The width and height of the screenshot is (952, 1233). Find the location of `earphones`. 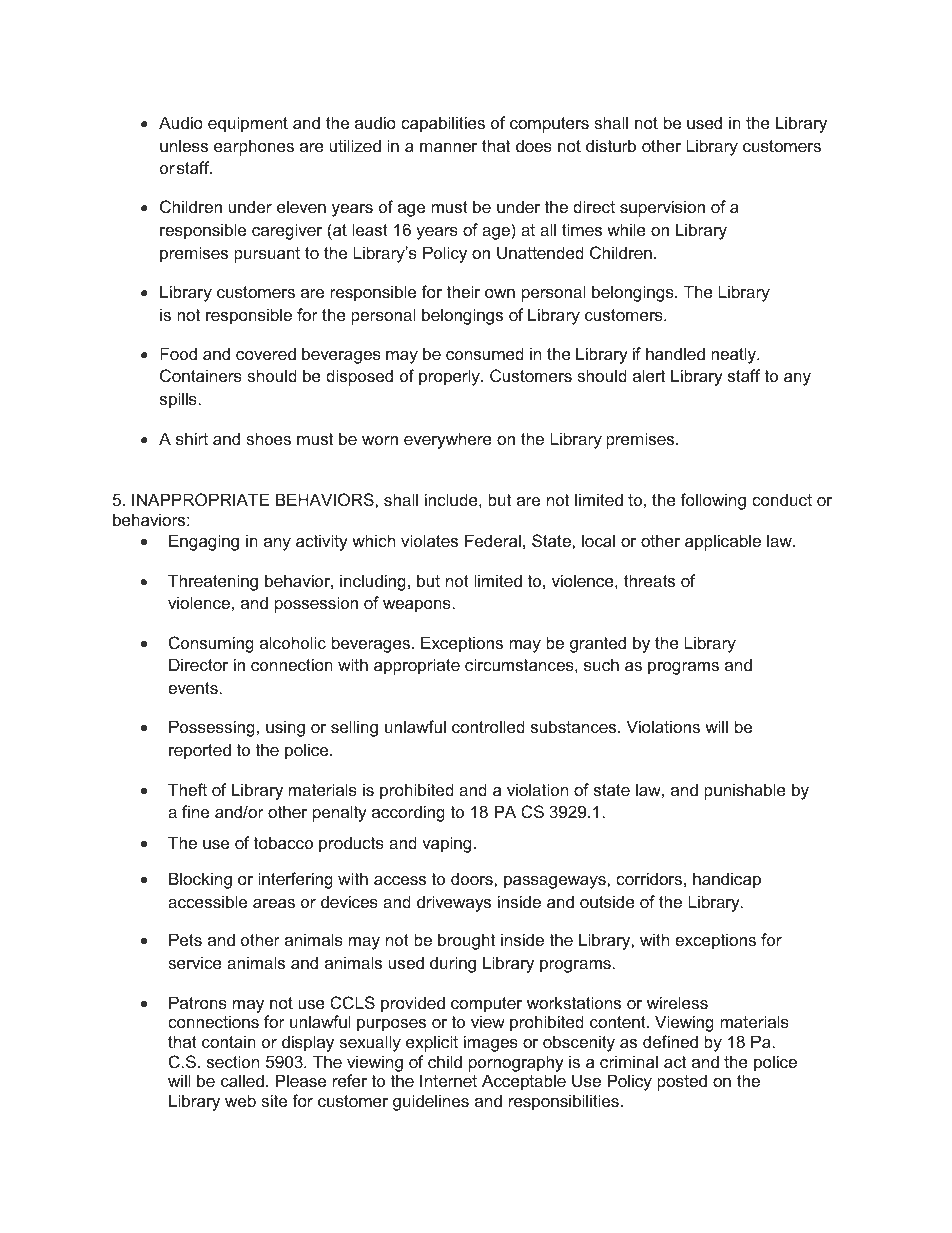

earphones is located at coordinates (254, 147).
